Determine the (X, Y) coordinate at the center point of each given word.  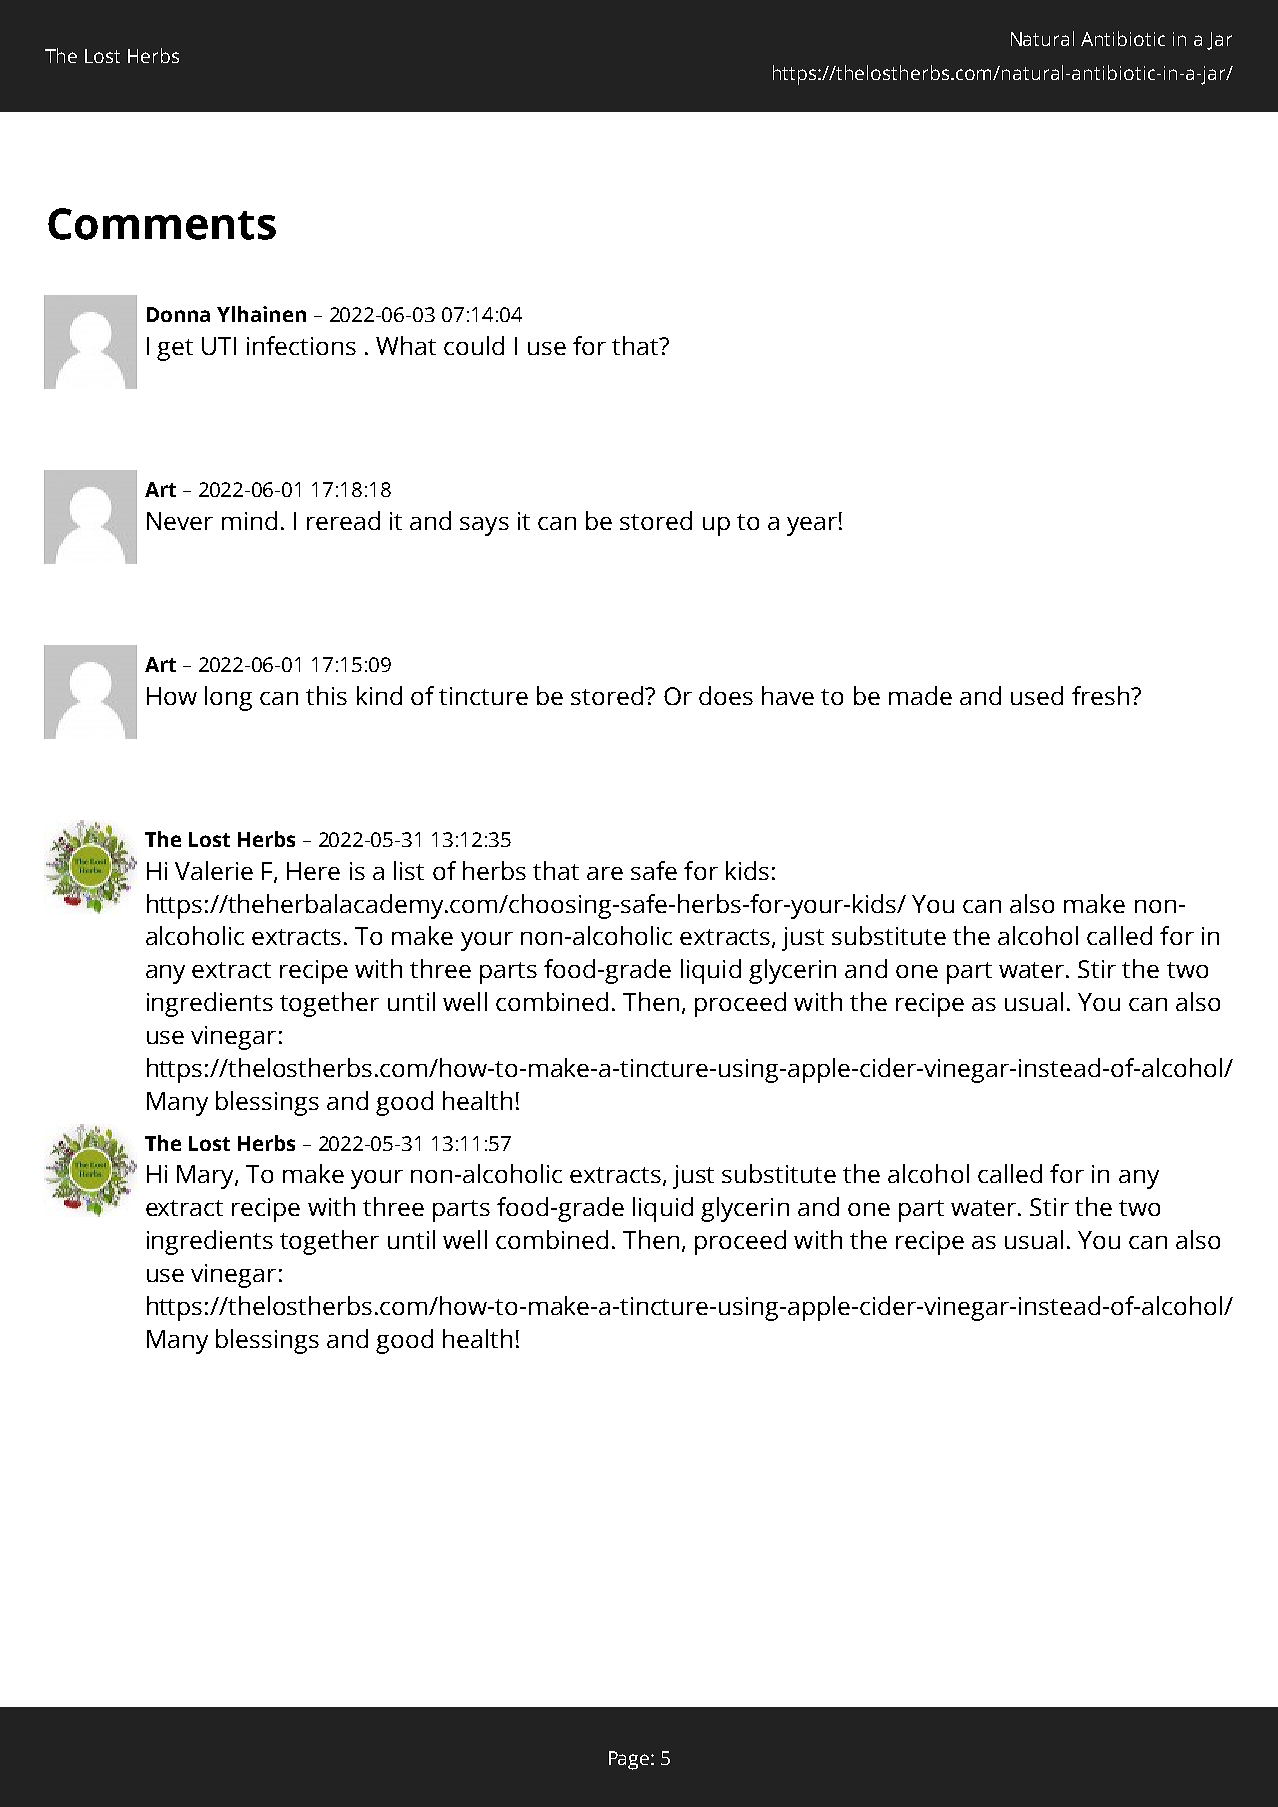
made (920, 695)
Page (630, 1760)
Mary (206, 1177)
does (726, 695)
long (228, 698)
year (812, 526)
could (474, 345)
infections (301, 345)
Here (313, 871)
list (409, 870)
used (1037, 695)
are (605, 873)
